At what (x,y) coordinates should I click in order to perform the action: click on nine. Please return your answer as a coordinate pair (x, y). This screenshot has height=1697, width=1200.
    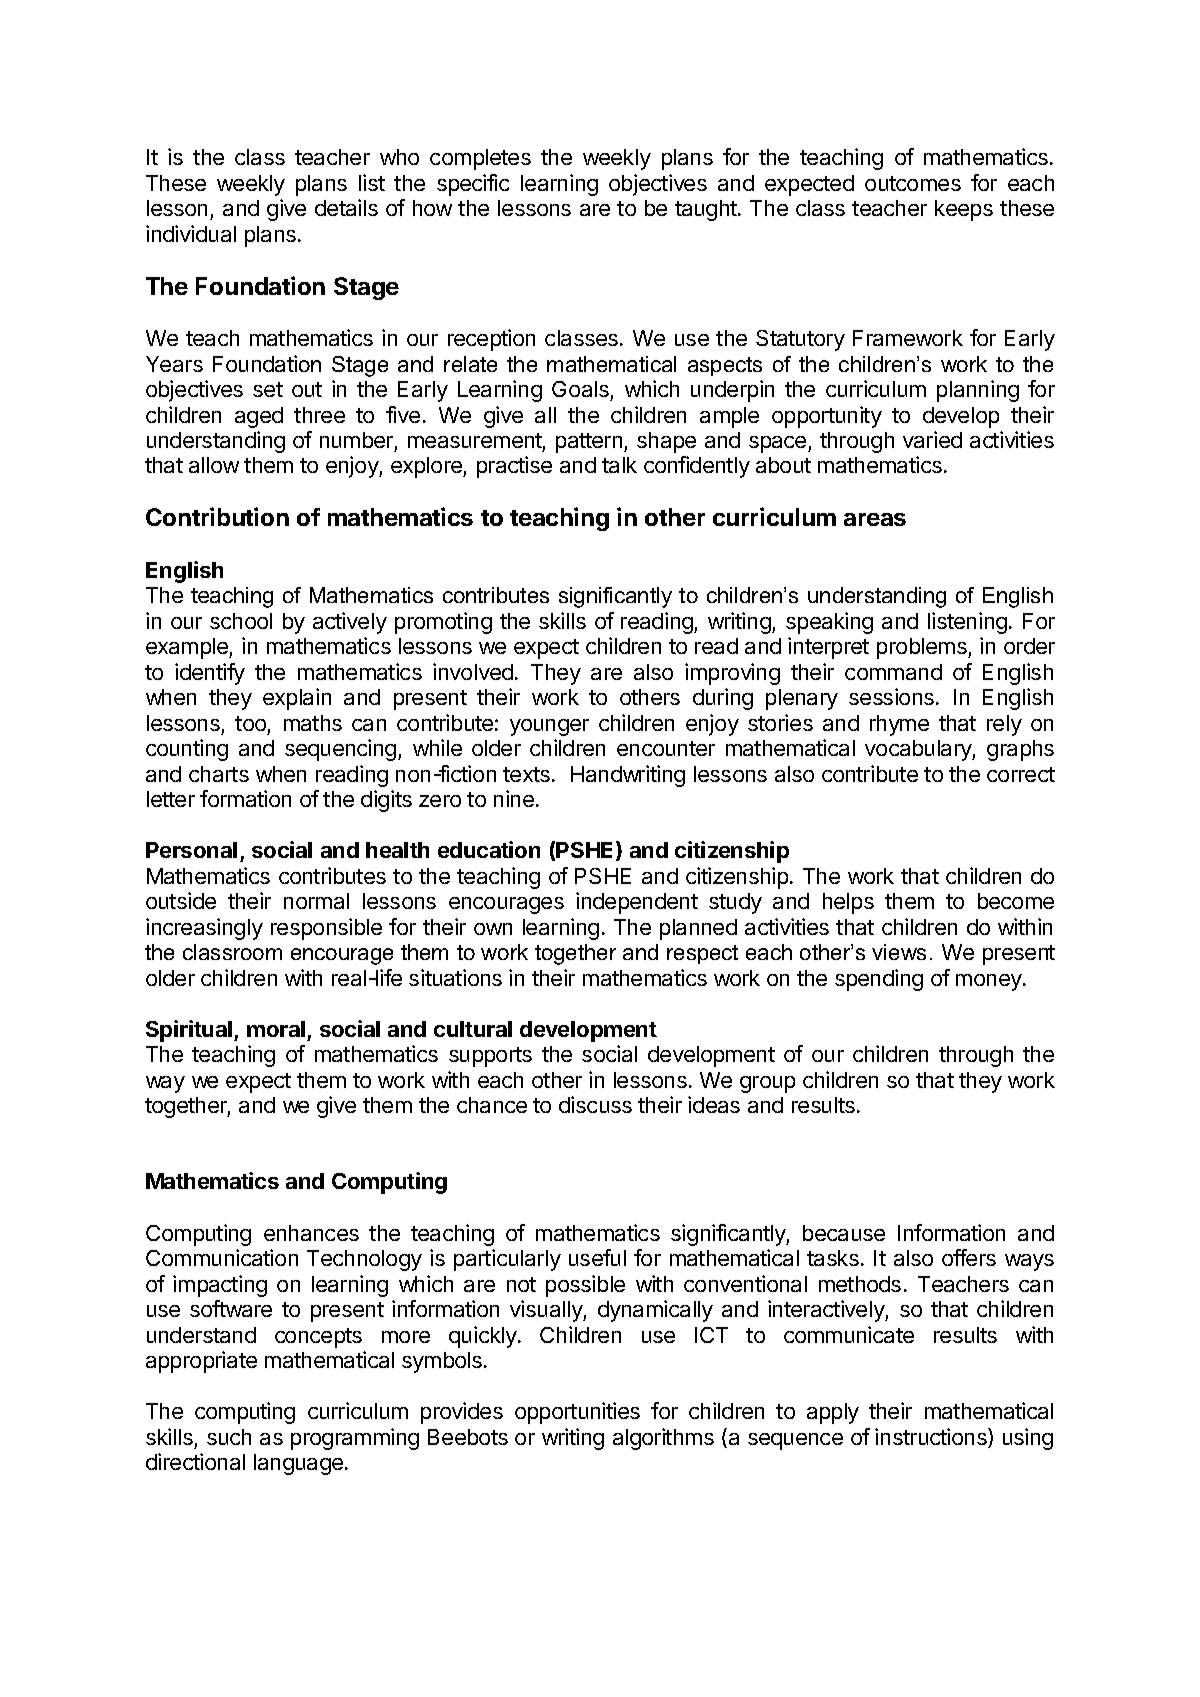
    Looking at the image, I should click on (514, 798).
